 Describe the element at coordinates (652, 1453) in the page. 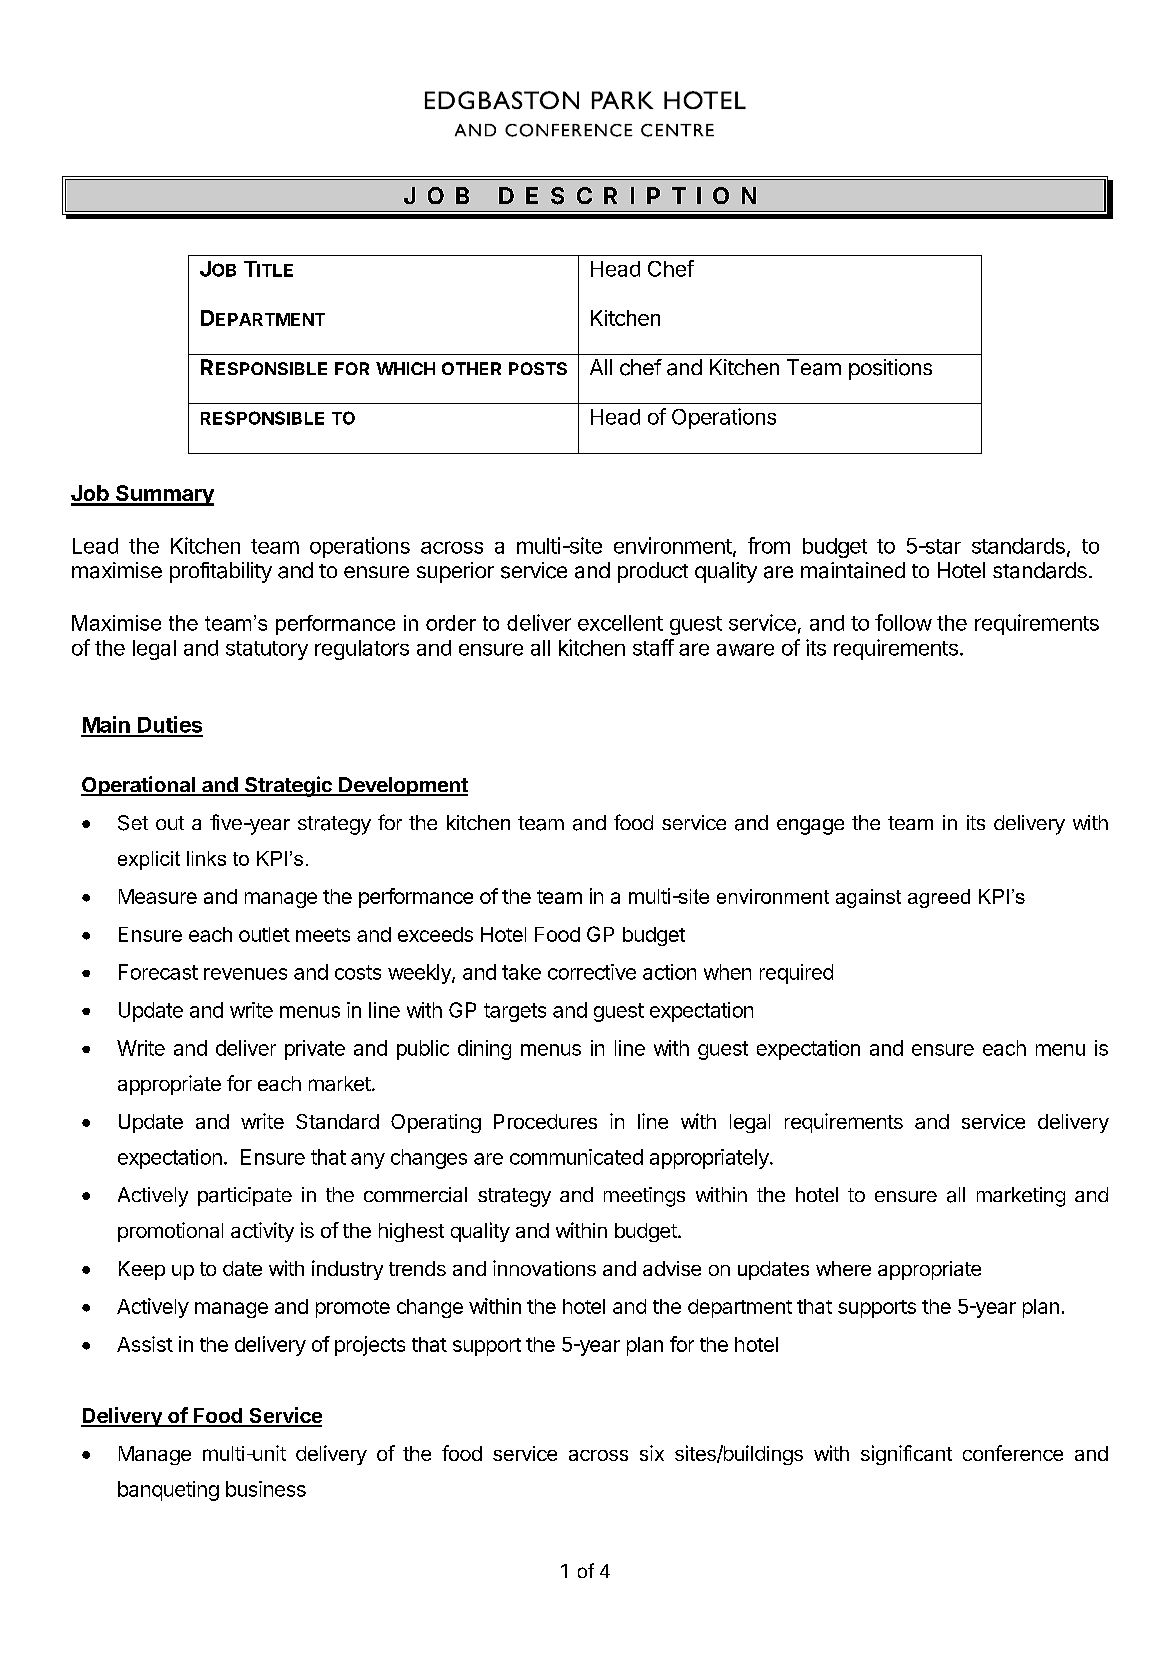

I see `six` at that location.
